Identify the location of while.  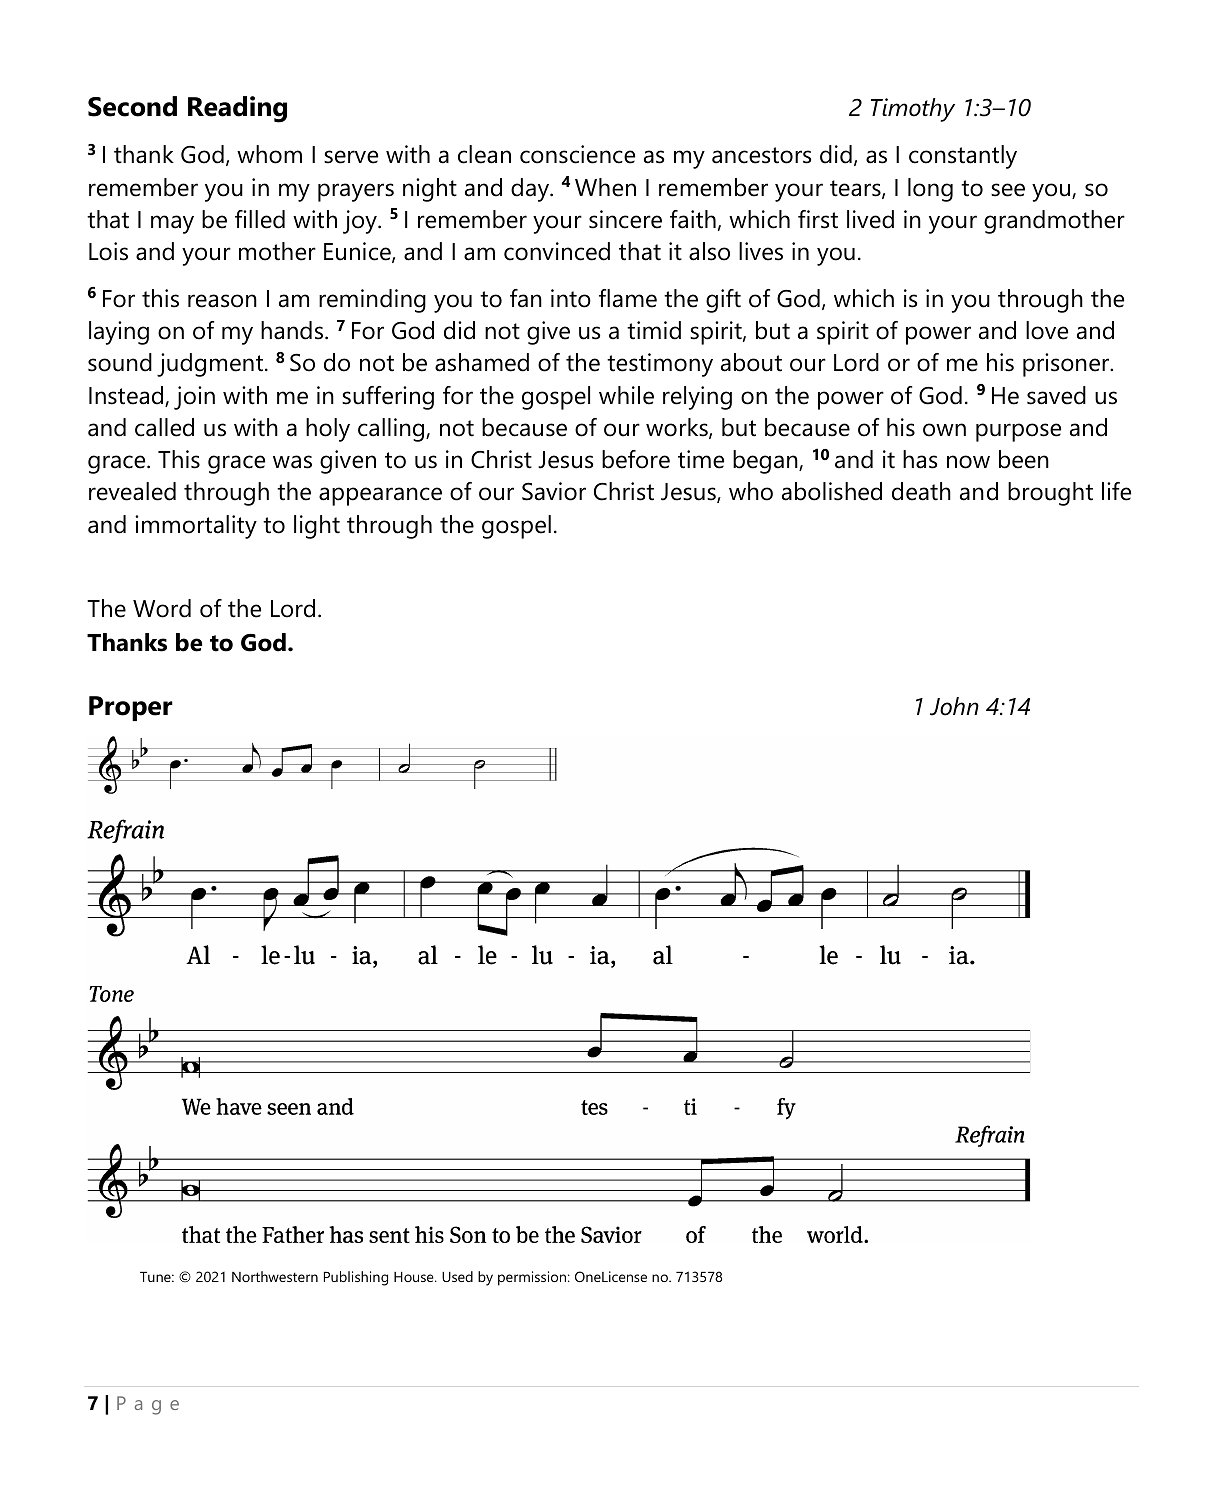
(626, 395).
